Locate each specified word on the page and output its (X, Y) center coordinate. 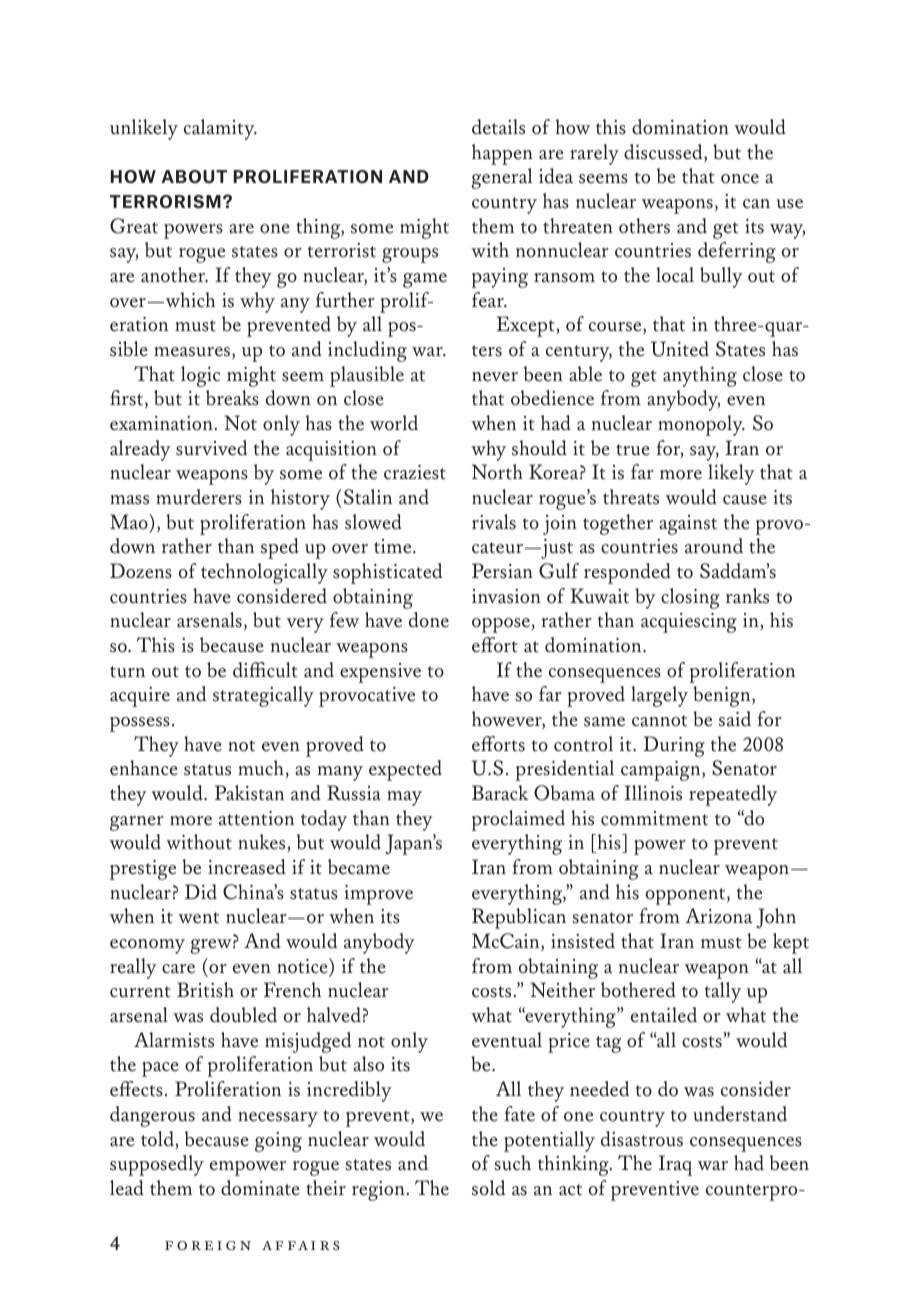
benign (723, 696)
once (740, 179)
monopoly (701, 425)
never (495, 377)
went (198, 918)
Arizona (718, 916)
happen (502, 154)
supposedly (157, 1165)
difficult (265, 670)
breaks (232, 398)
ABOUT (194, 176)
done (429, 620)
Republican (519, 918)
